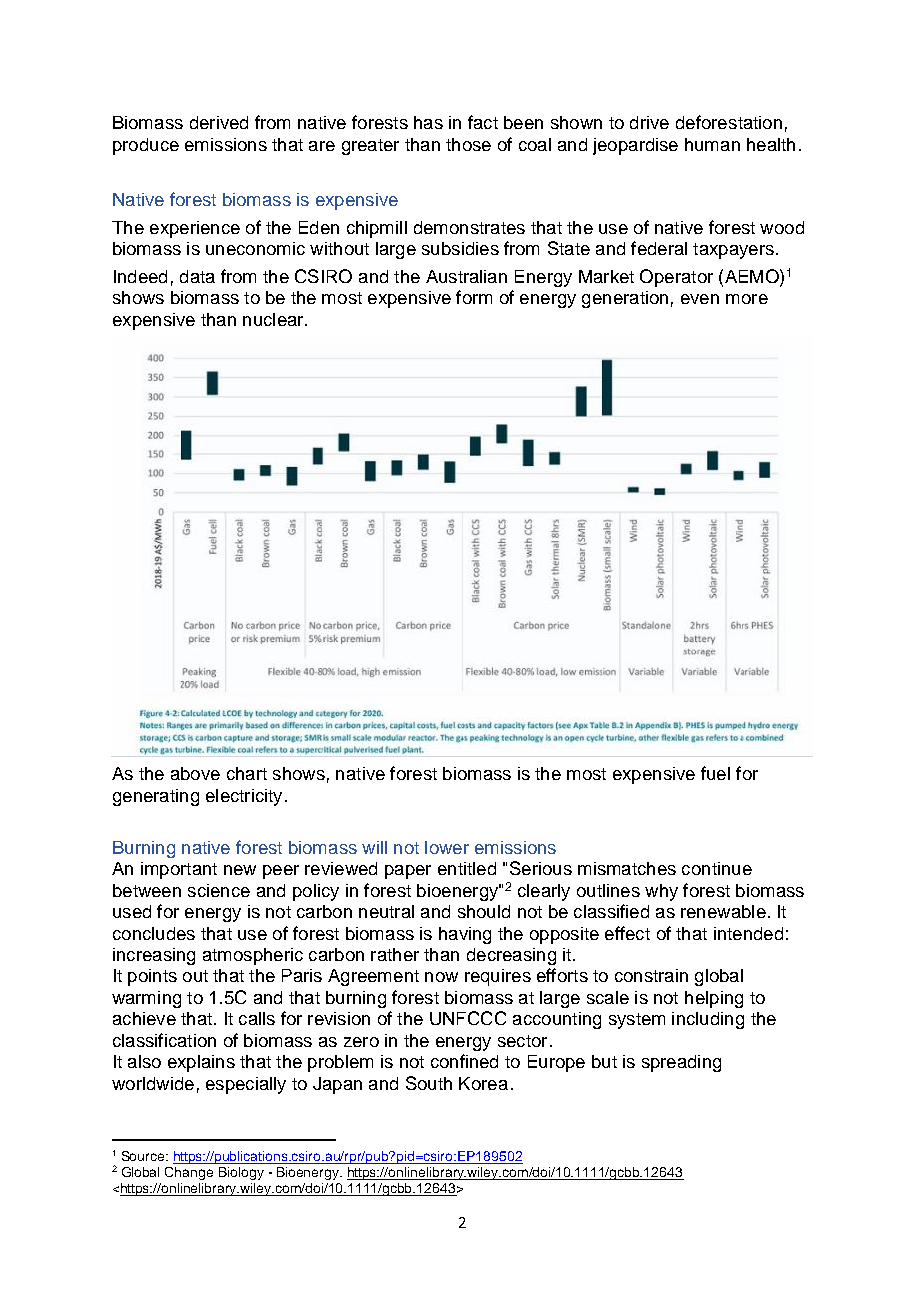 The width and height of the screenshot is (924, 1308). Describe the element at coordinates (474, 297) in the screenshot. I see `form` at that location.
